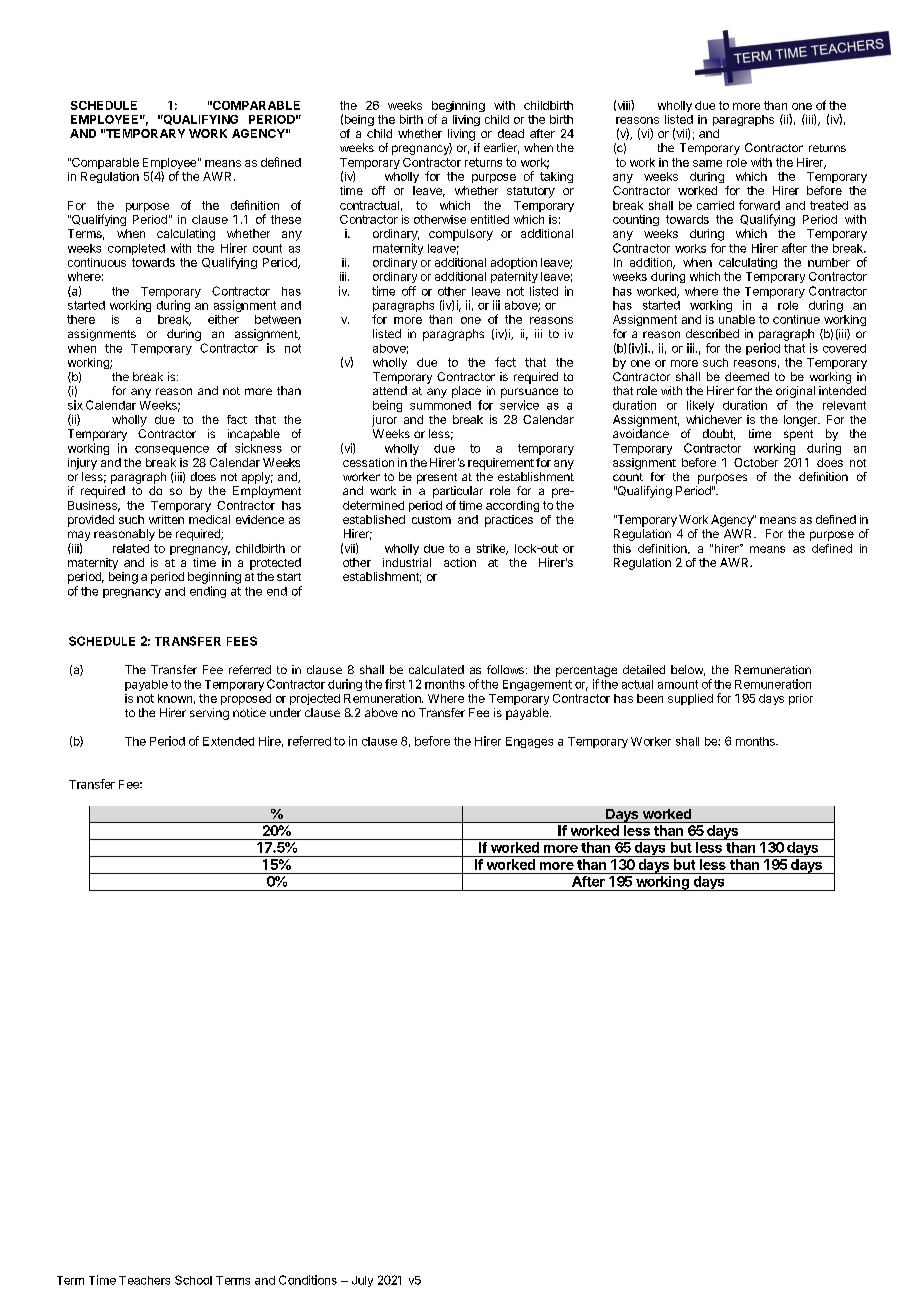 Image resolution: width=924 pixels, height=1308 pixels. Describe the element at coordinates (501, 148) in the screenshot. I see `earlier` at that location.
